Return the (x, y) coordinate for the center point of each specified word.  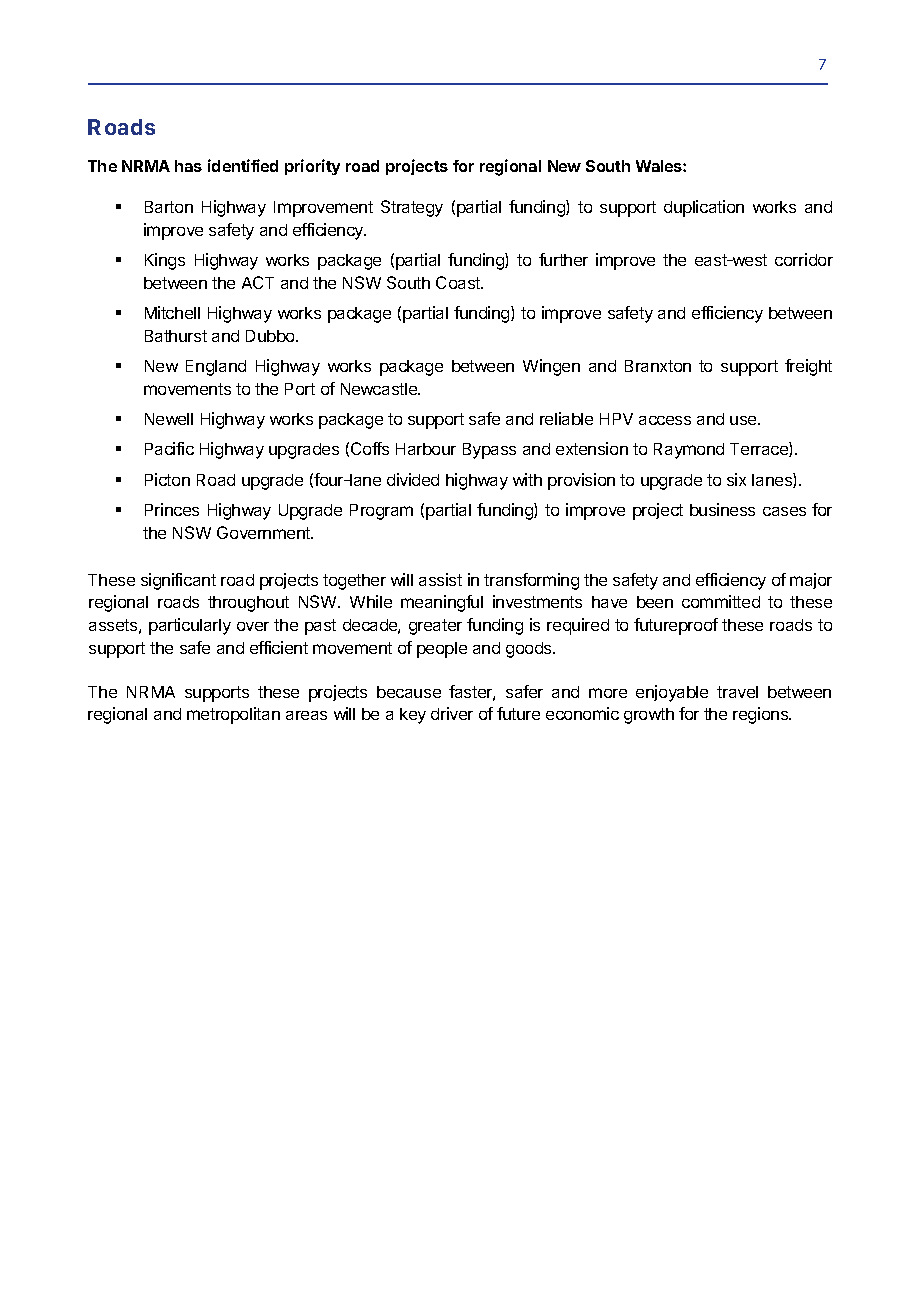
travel (737, 692)
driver (452, 713)
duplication (704, 208)
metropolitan (233, 715)
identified (243, 165)
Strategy (412, 208)
